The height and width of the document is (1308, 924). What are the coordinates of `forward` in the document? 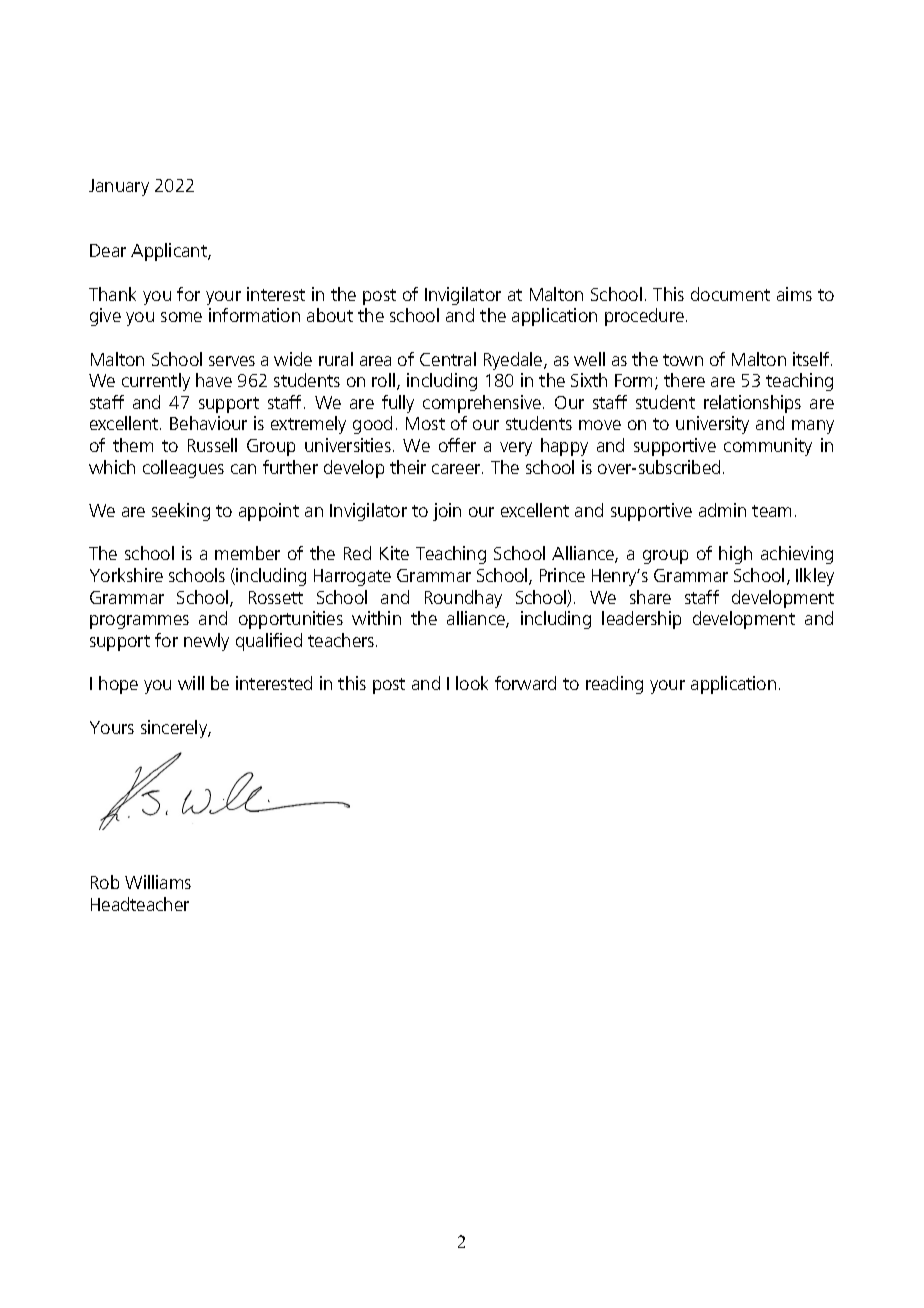 It's located at (525, 683).
